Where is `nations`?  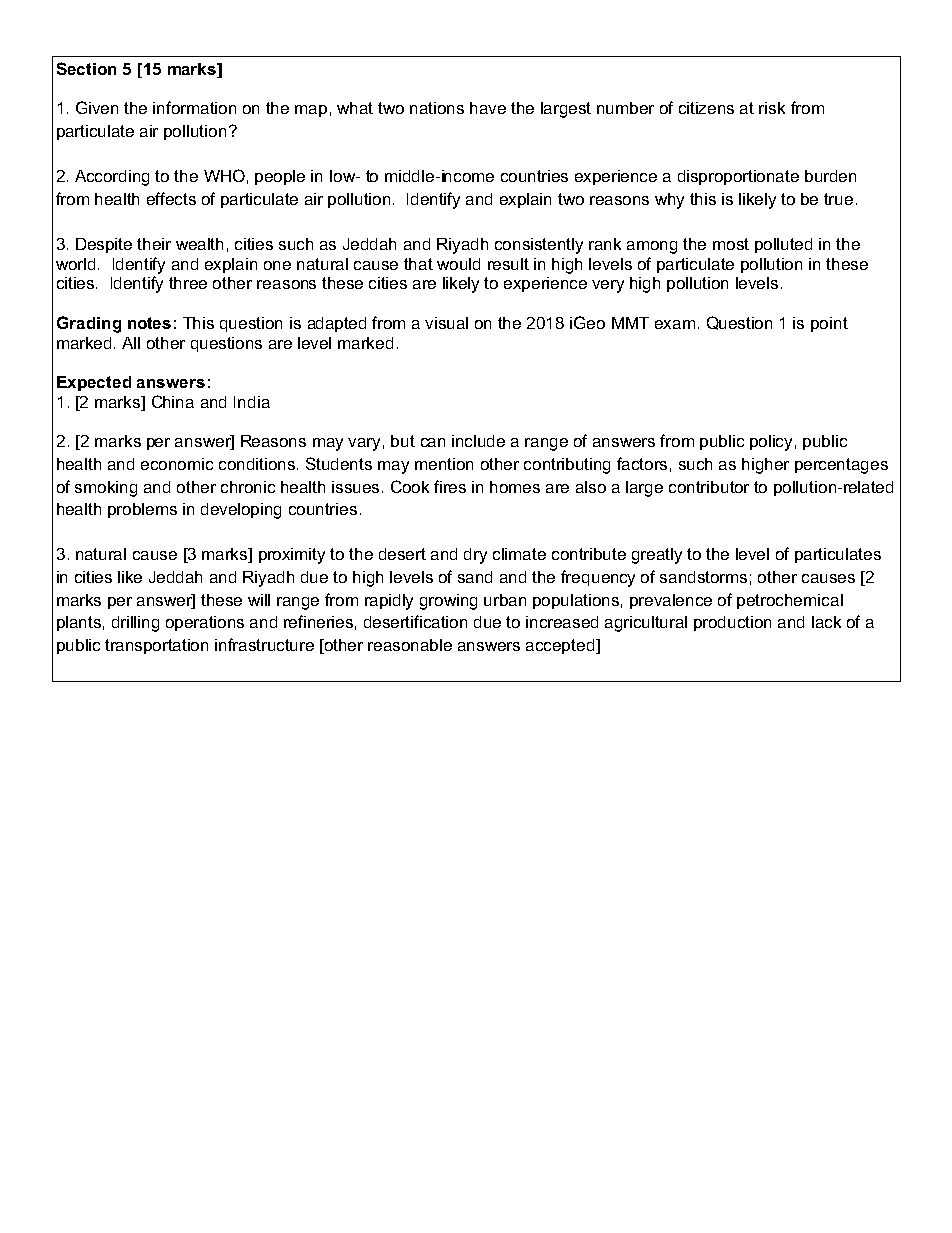 nations is located at coordinates (437, 108).
